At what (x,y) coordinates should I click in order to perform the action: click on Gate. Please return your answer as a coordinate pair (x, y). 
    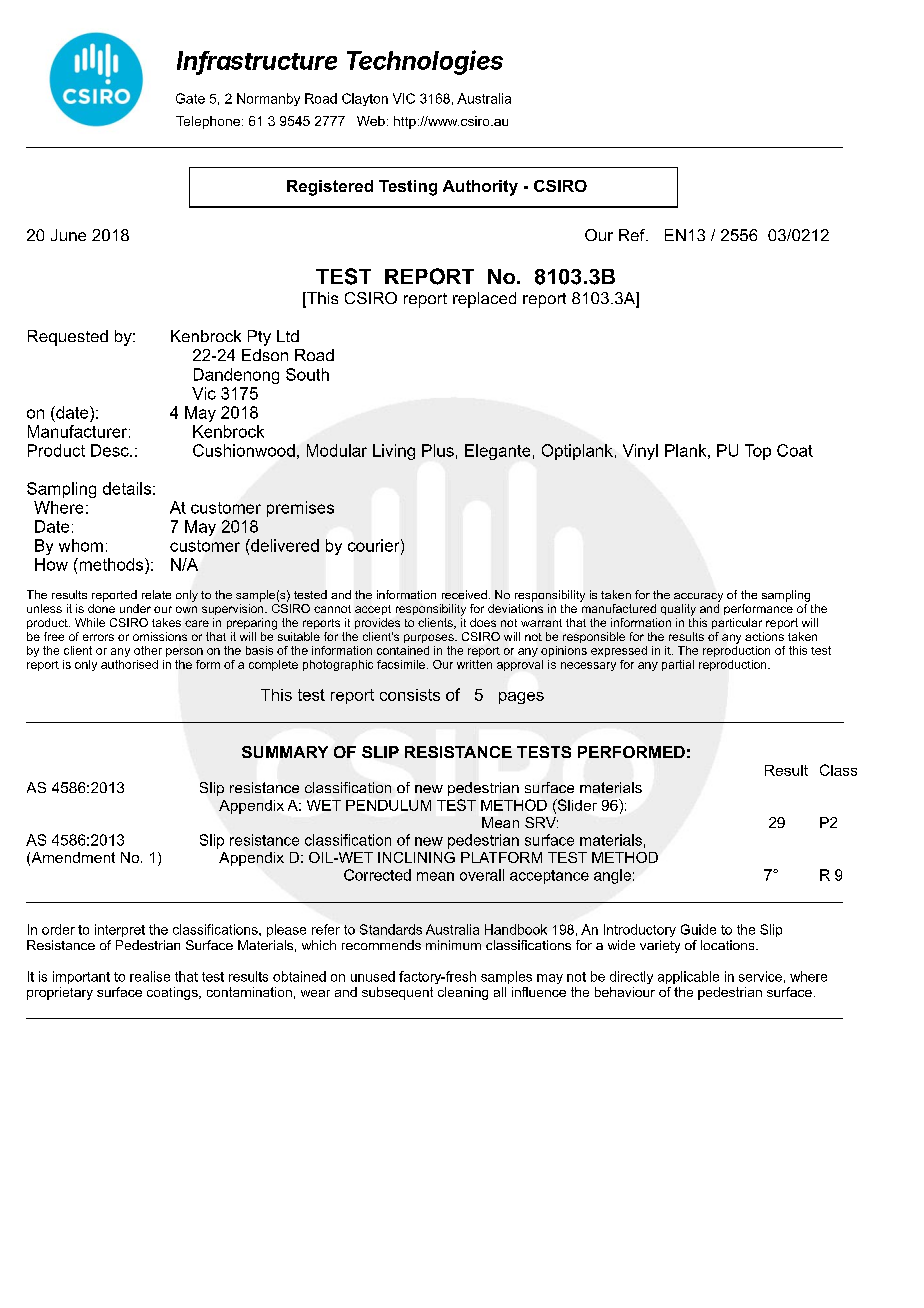
    Looking at the image, I should click on (190, 98).
